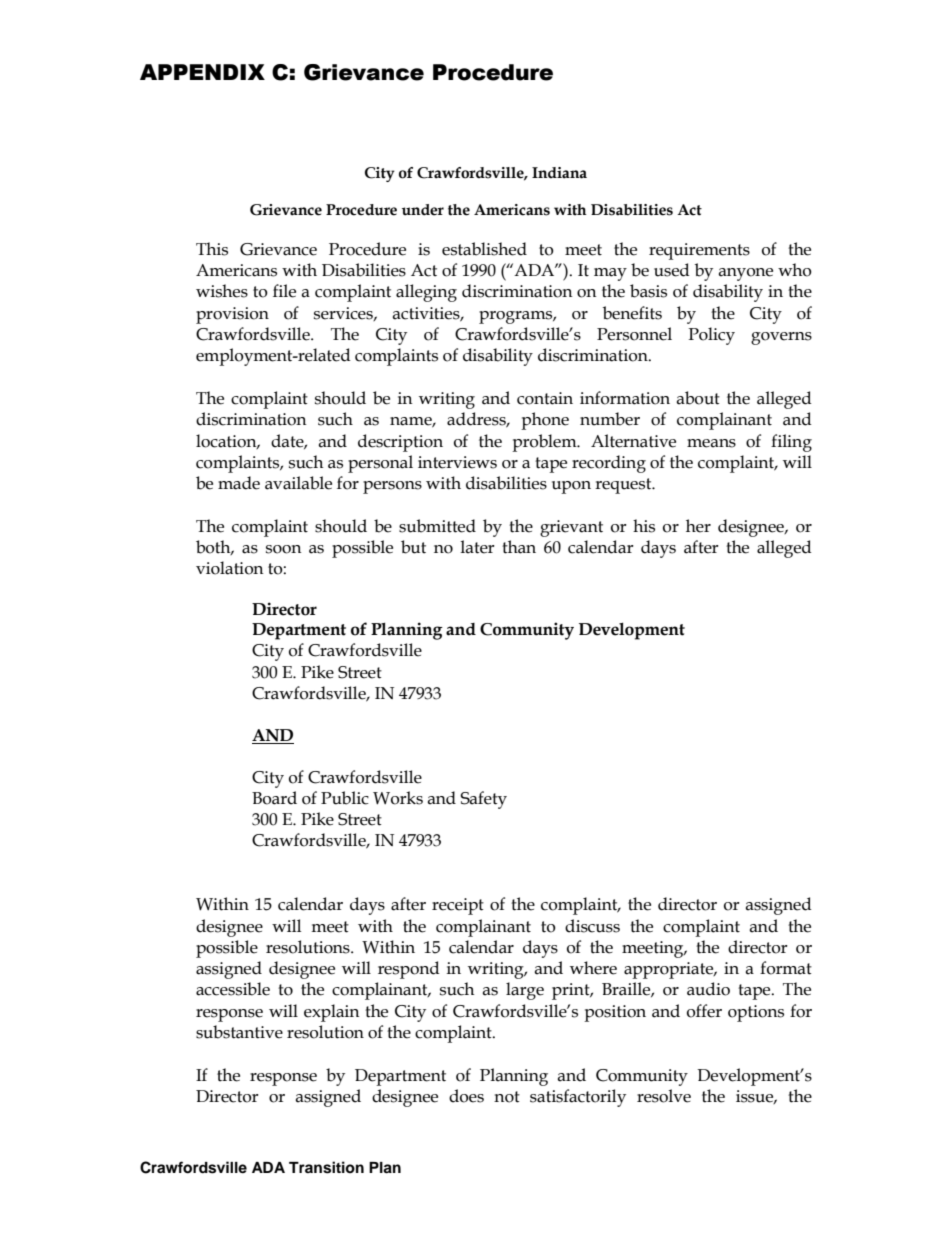 This page has height=1233, width=952. What do you see at coordinates (624, 486) in the page?
I see `request` at bounding box center [624, 486].
